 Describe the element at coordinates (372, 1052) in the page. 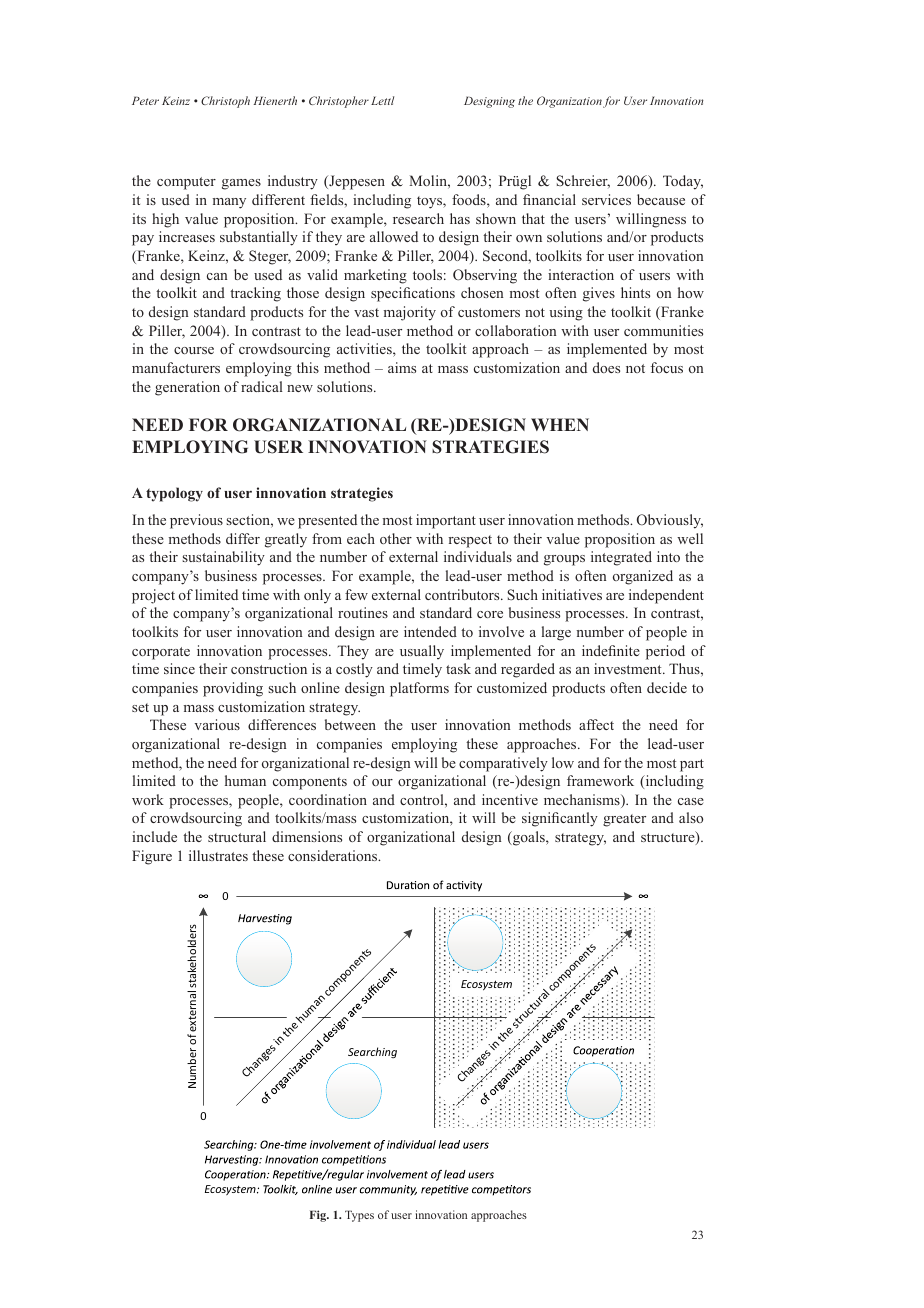

I see `Searching` at that location.
